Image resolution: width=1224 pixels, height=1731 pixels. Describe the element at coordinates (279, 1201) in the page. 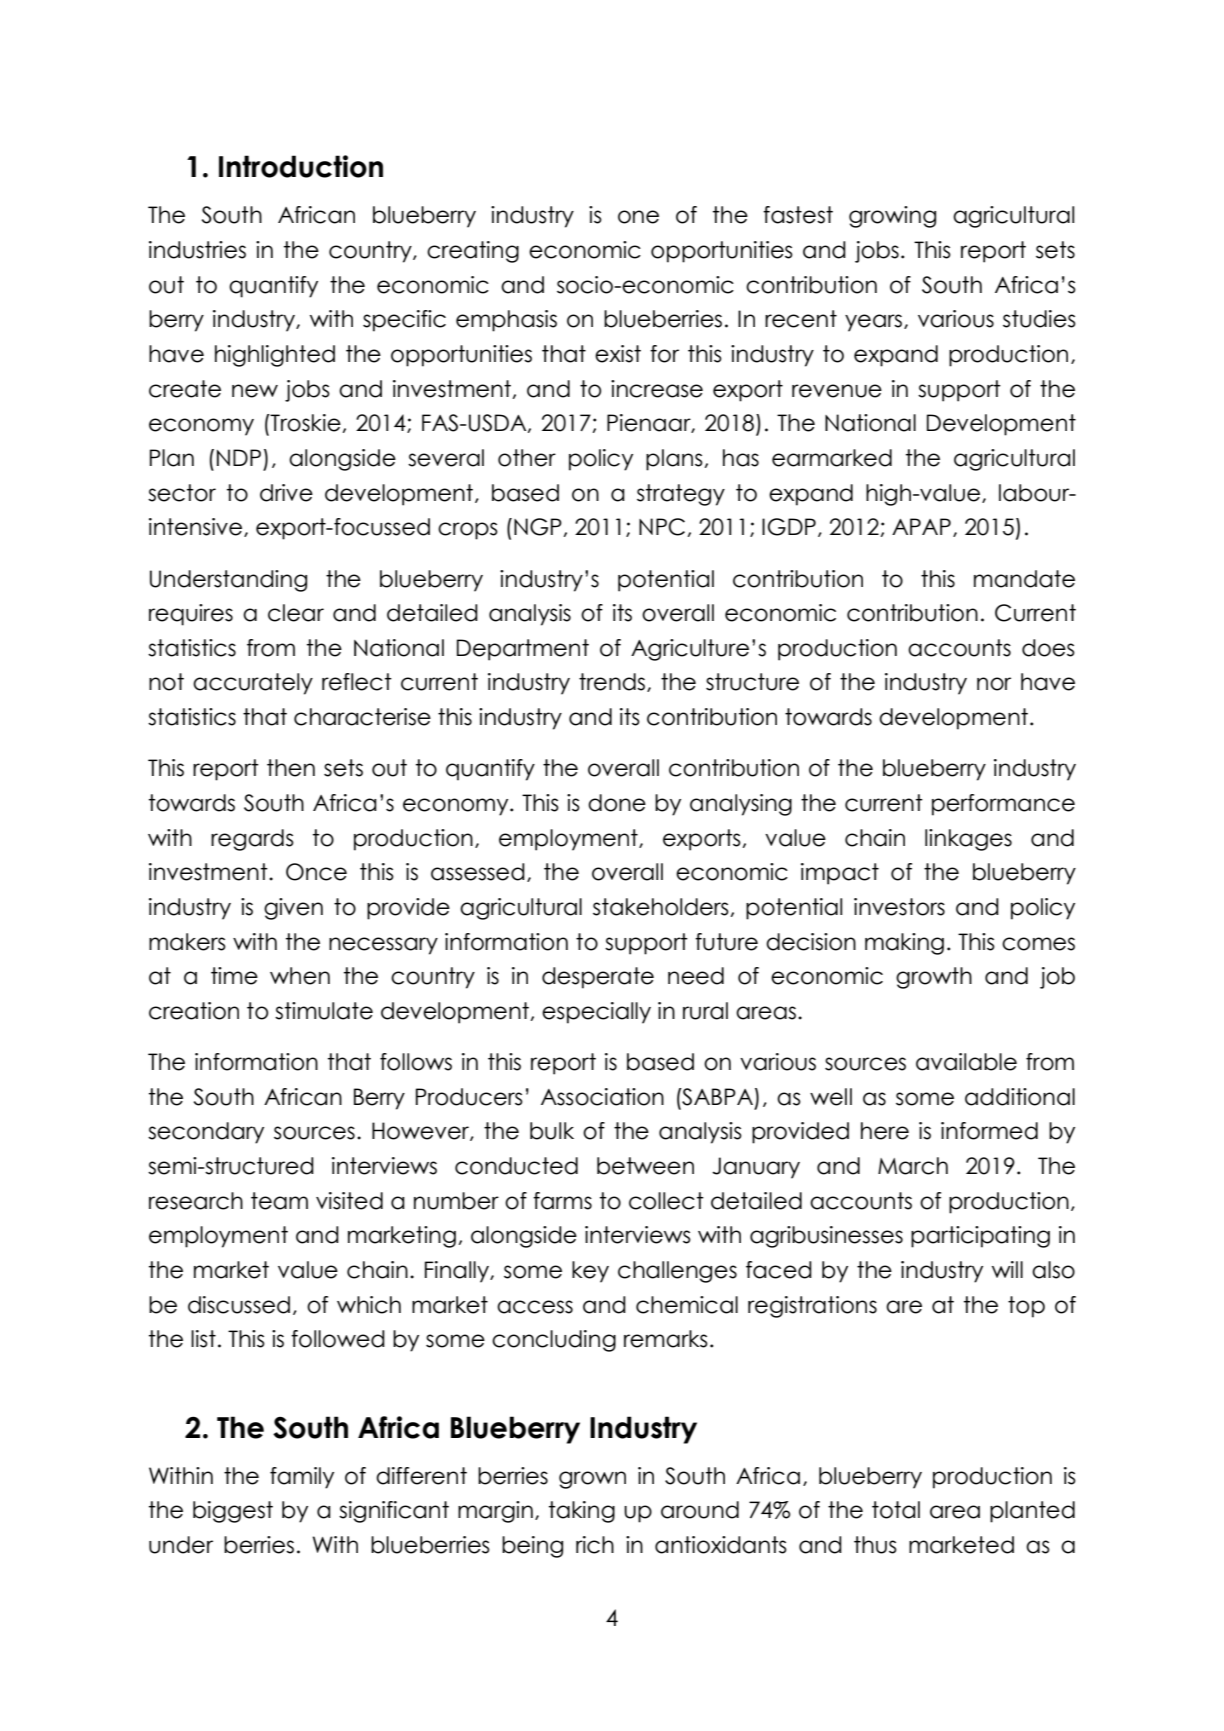

I see `team` at that location.
